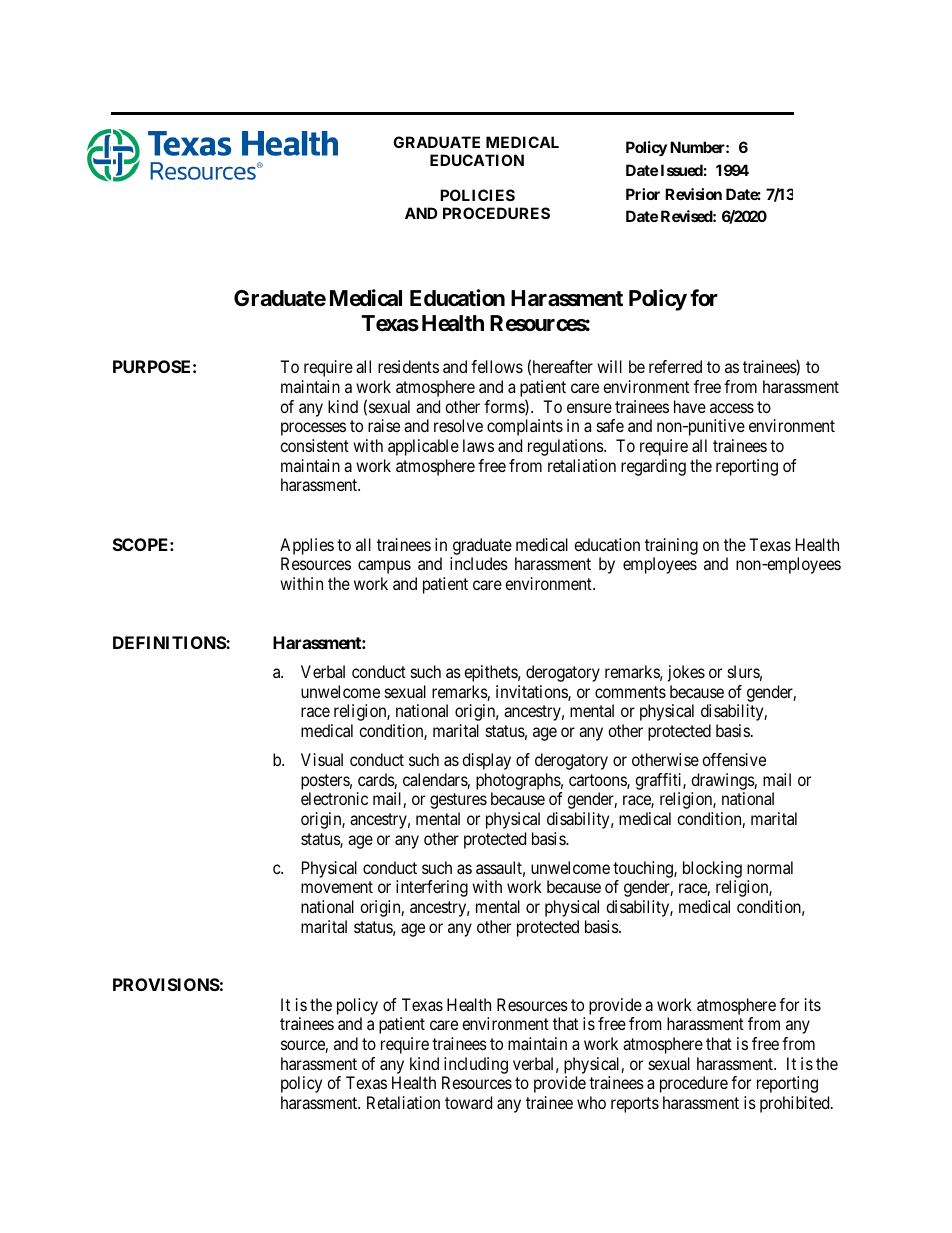  What do you see at coordinates (734, 759) in the screenshot?
I see `offensive` at bounding box center [734, 759].
